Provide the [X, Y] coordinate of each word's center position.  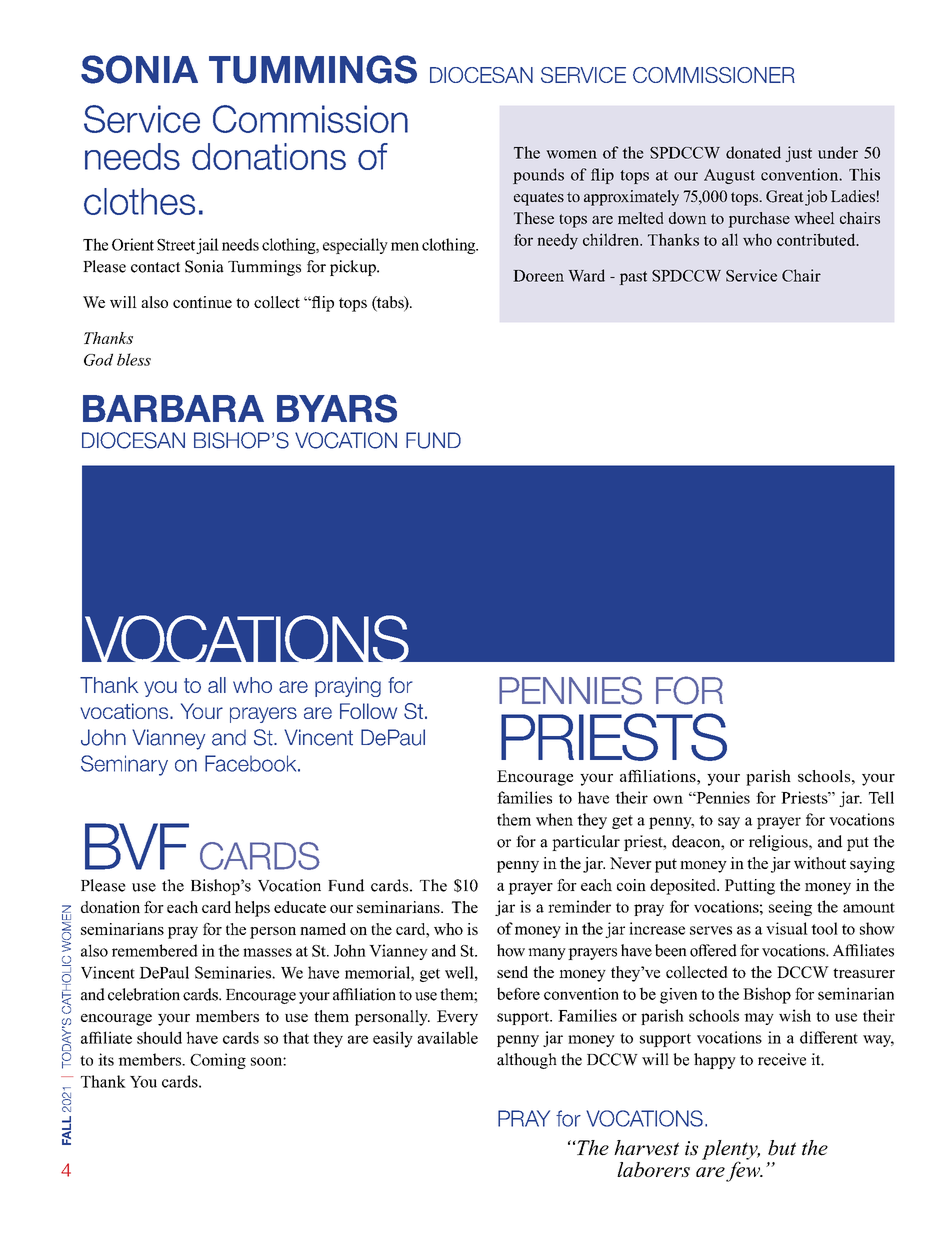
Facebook [252, 763]
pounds [538, 176]
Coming [218, 1061]
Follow [368, 711]
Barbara [173, 408]
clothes [139, 201]
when [554, 819]
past [633, 278]
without [820, 863]
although [527, 1061]
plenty [731, 1151]
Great [785, 196]
